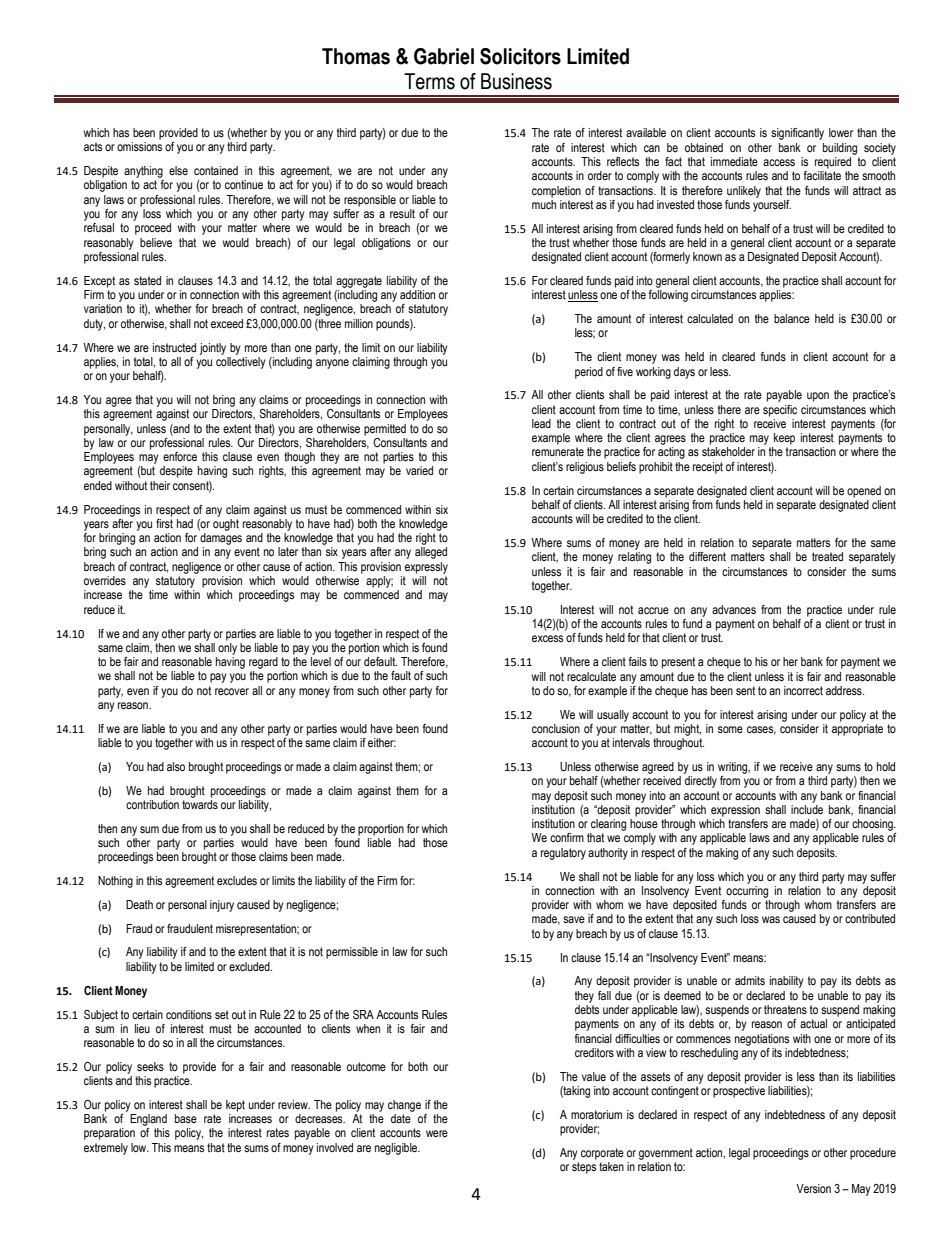 The image size is (952, 1233). What do you see at coordinates (516, 81) in the screenshot?
I see `Business` at bounding box center [516, 81].
